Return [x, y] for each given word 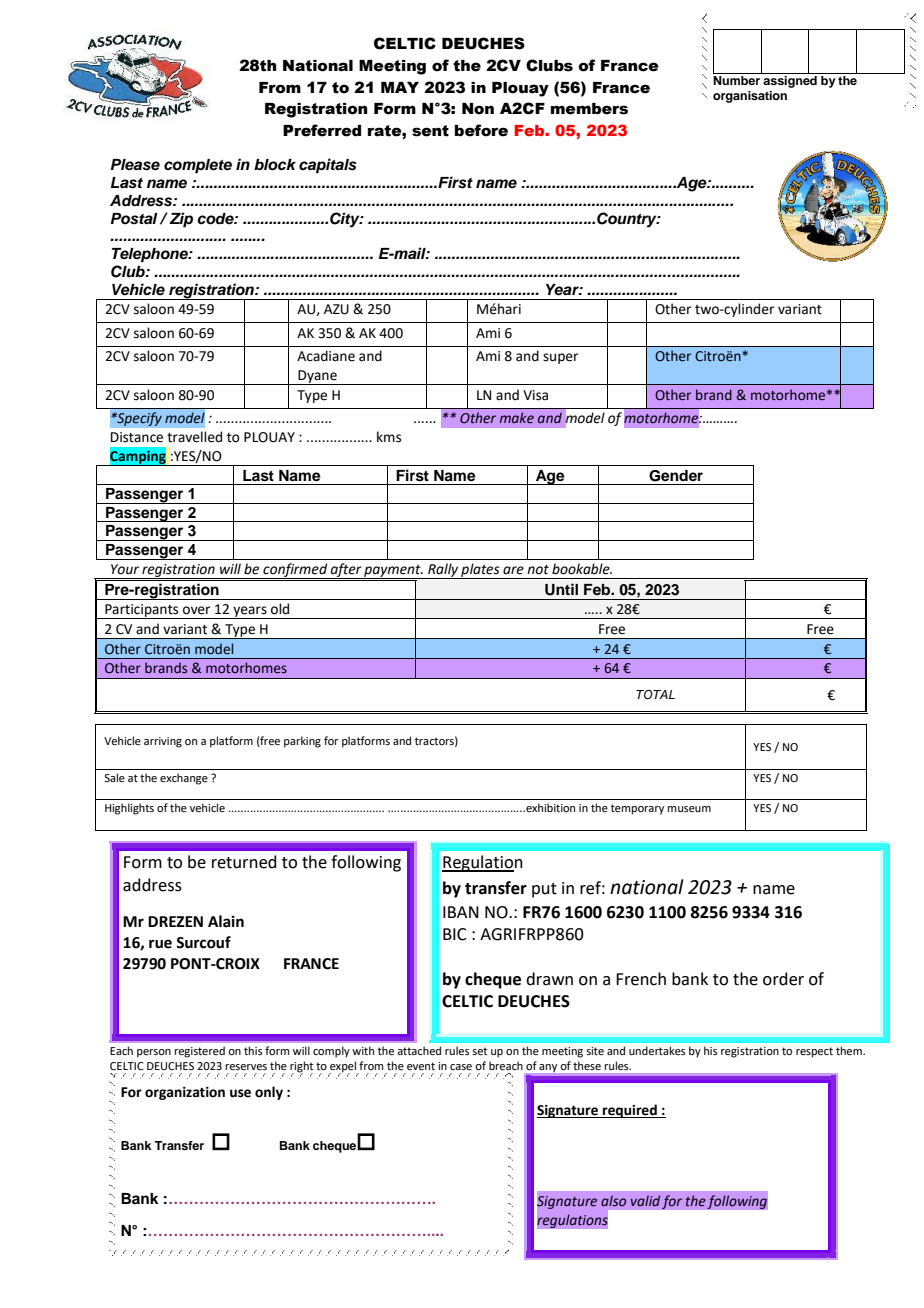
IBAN [461, 912]
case [461, 1067]
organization [185, 1093]
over [196, 610]
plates [480, 571]
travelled [194, 437]
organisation [750, 97]
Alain [226, 921]
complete [198, 166]
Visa [535, 395]
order [783, 979]
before [481, 130]
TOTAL [655, 695]
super [560, 358]
